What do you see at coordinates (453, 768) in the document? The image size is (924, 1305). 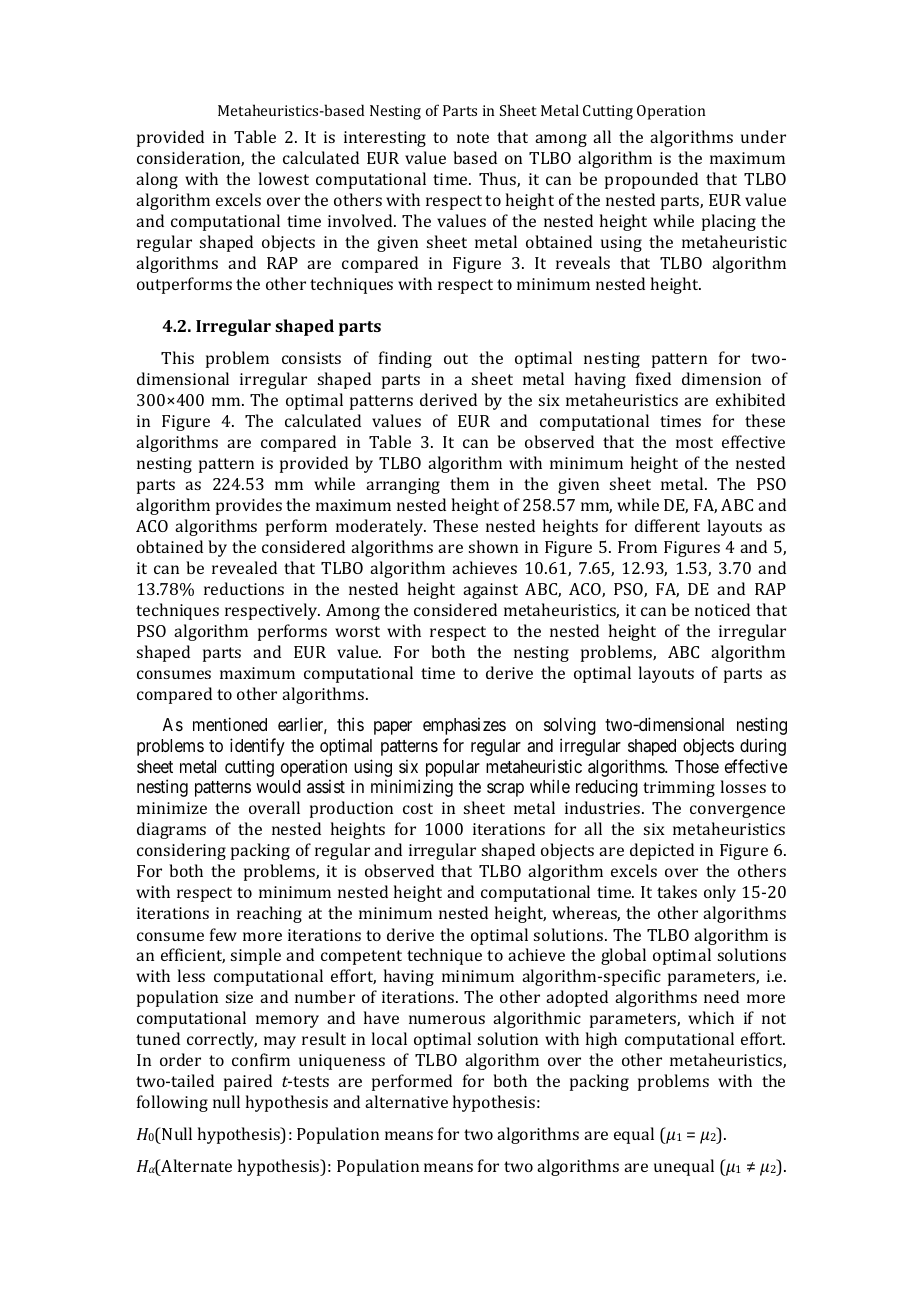 I see `popular` at bounding box center [453, 768].
